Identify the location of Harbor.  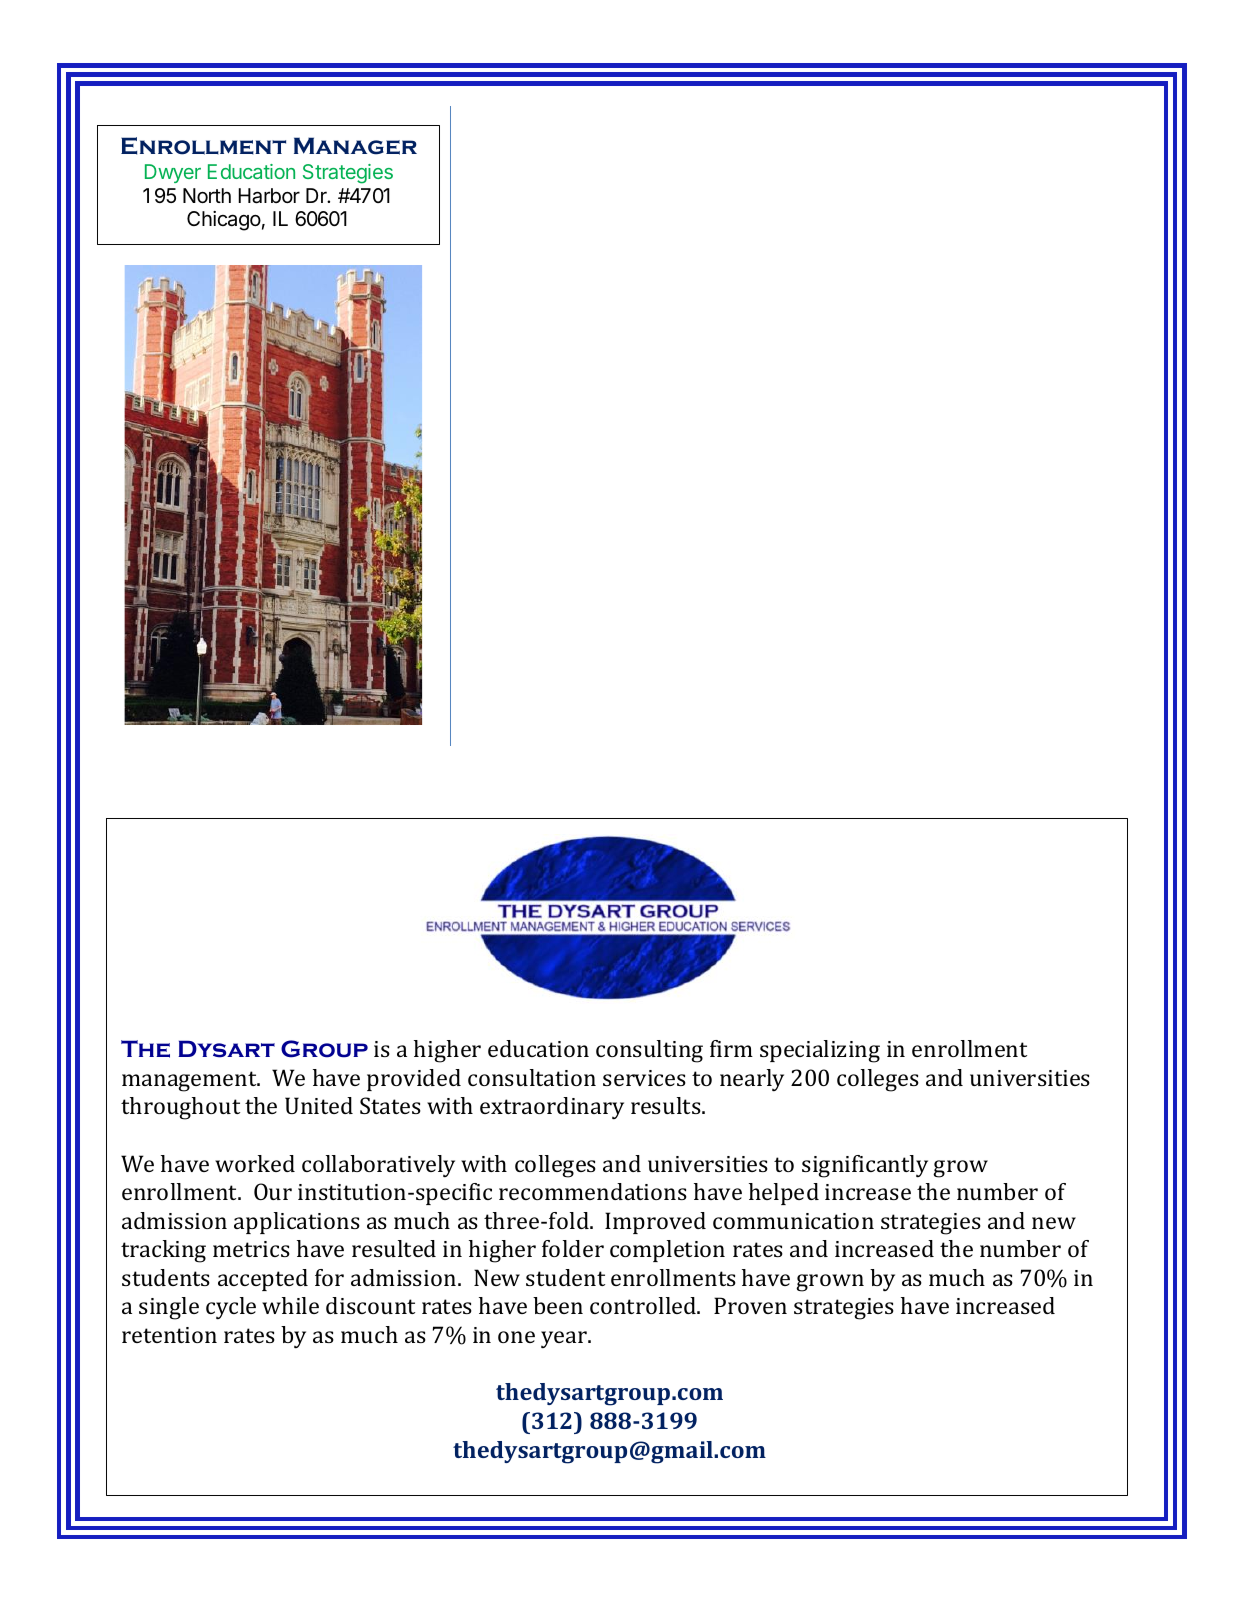
(269, 196).
